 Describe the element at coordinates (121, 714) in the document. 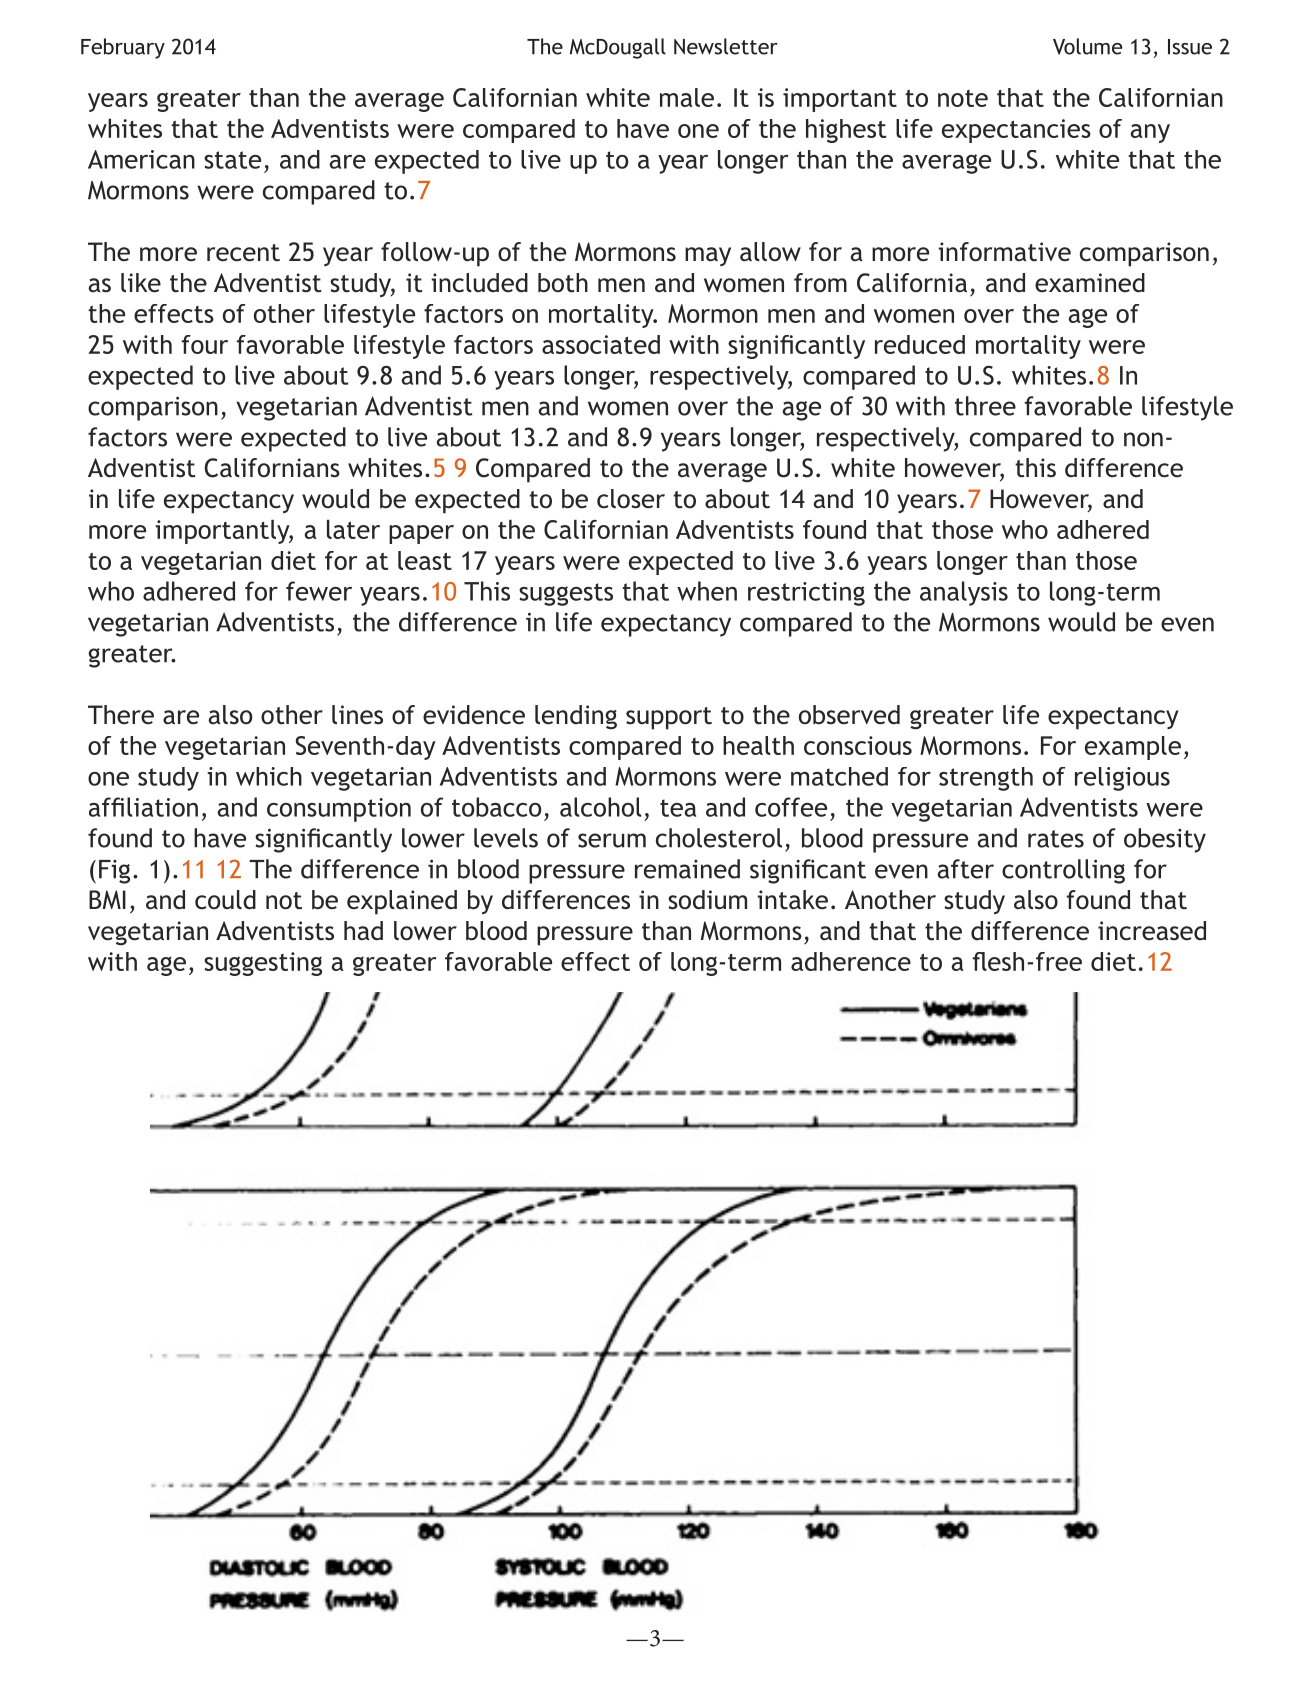

I see `There` at that location.
